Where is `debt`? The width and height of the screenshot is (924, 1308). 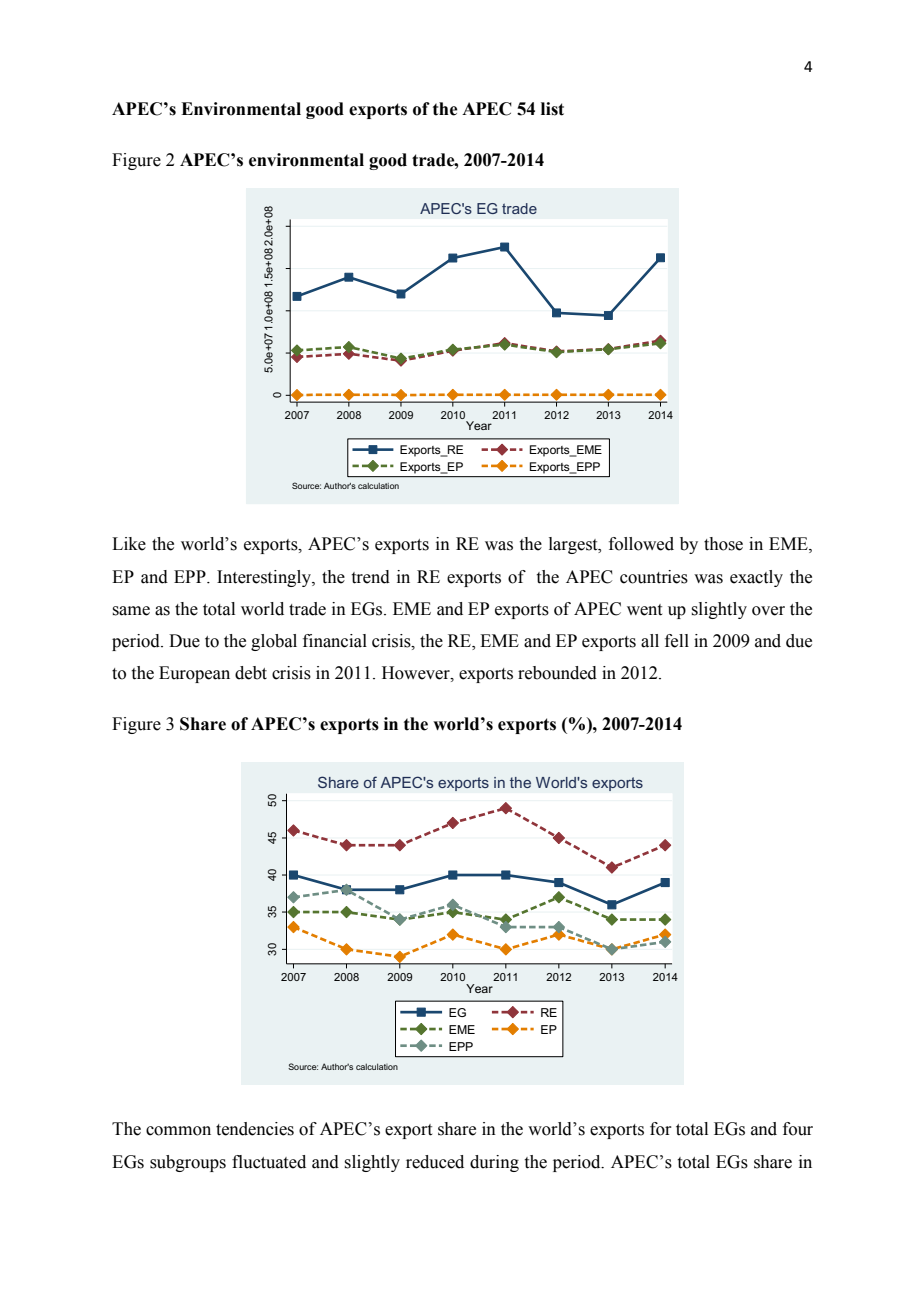
debt is located at coordinates (251, 673).
